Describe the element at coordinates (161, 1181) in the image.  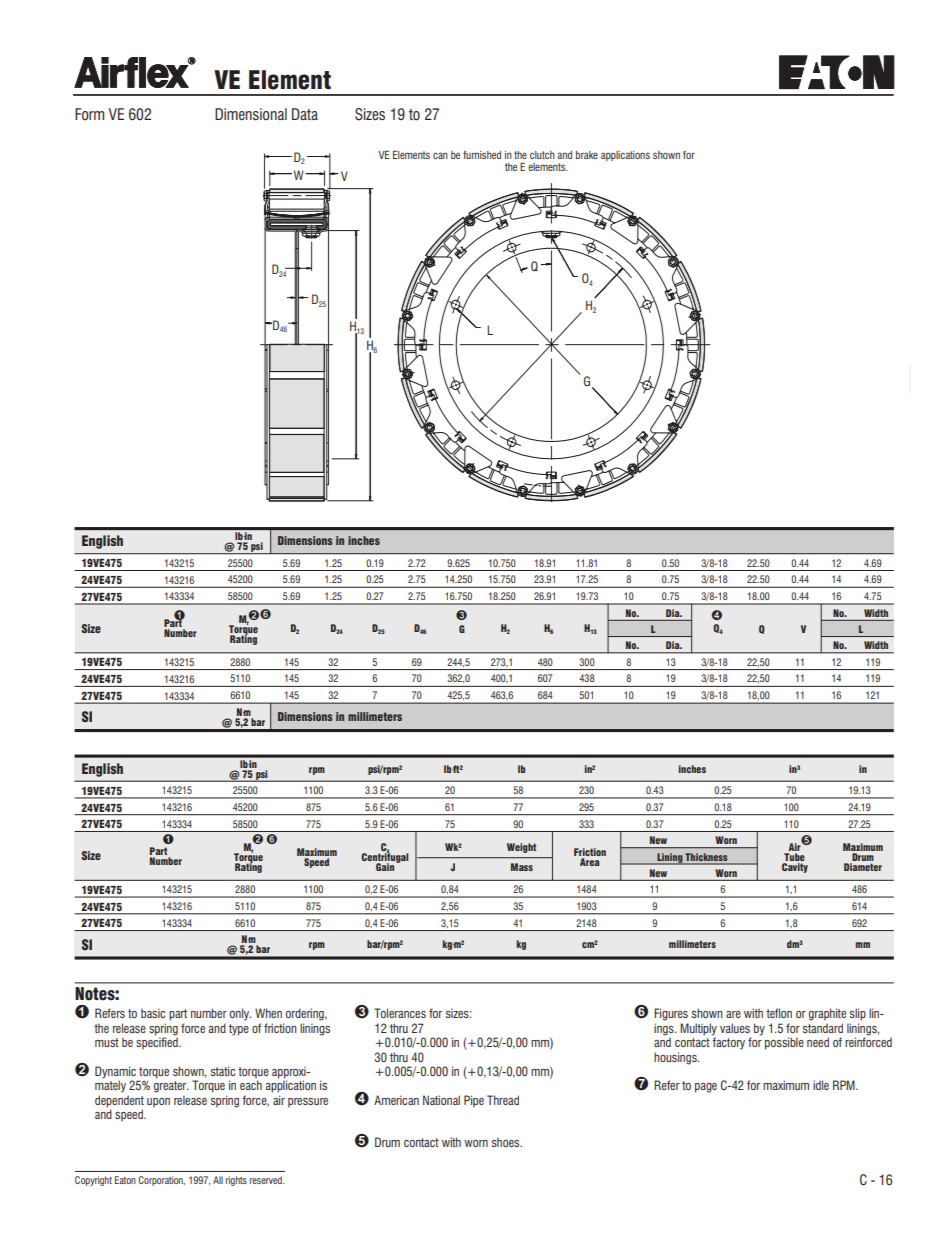
I see `Corporation` at that location.
